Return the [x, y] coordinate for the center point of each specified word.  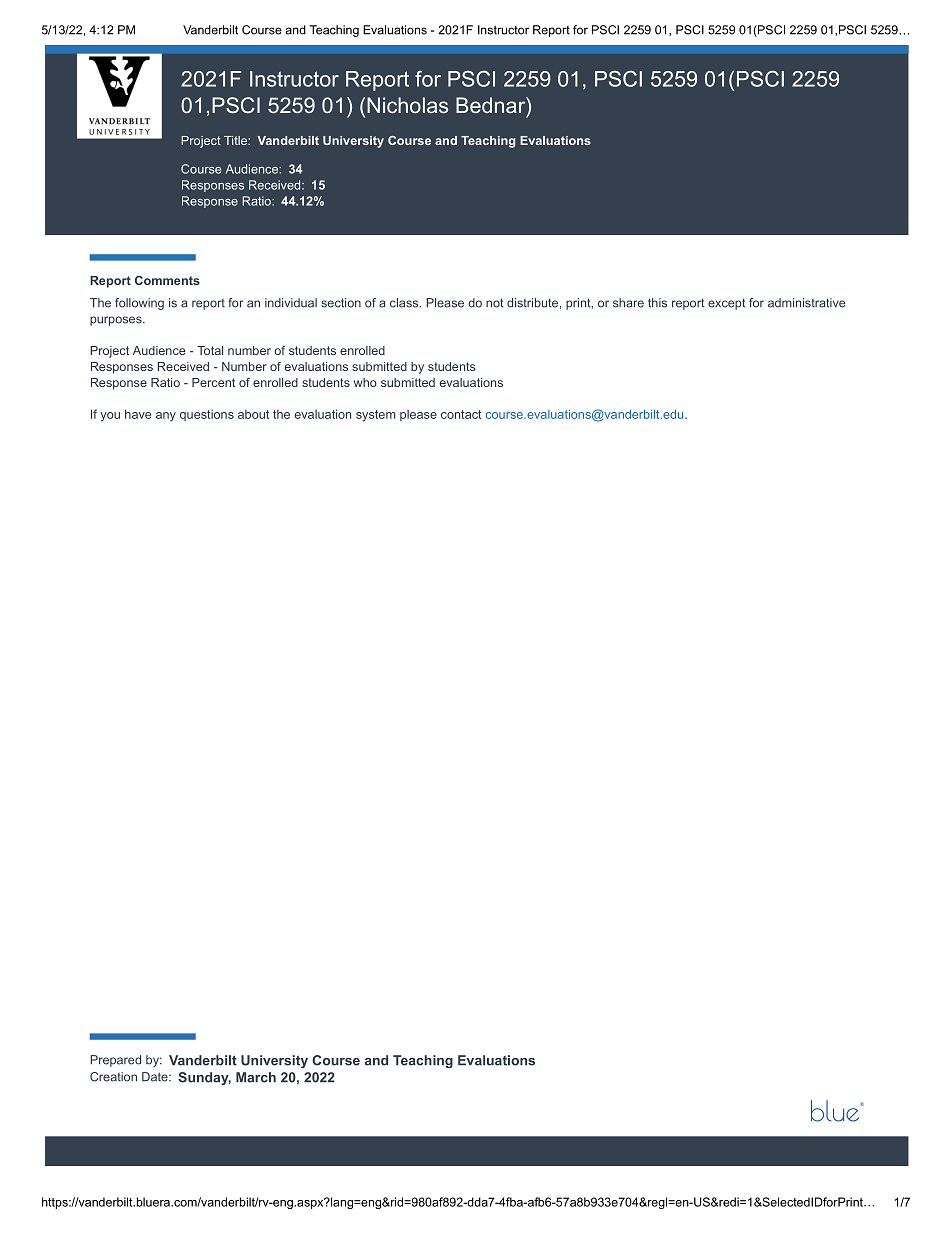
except [726, 304]
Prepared [115, 1061]
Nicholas [407, 105]
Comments [167, 280]
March [256, 1077]
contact [461, 414]
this [657, 303]
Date [156, 1077]
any [166, 417]
